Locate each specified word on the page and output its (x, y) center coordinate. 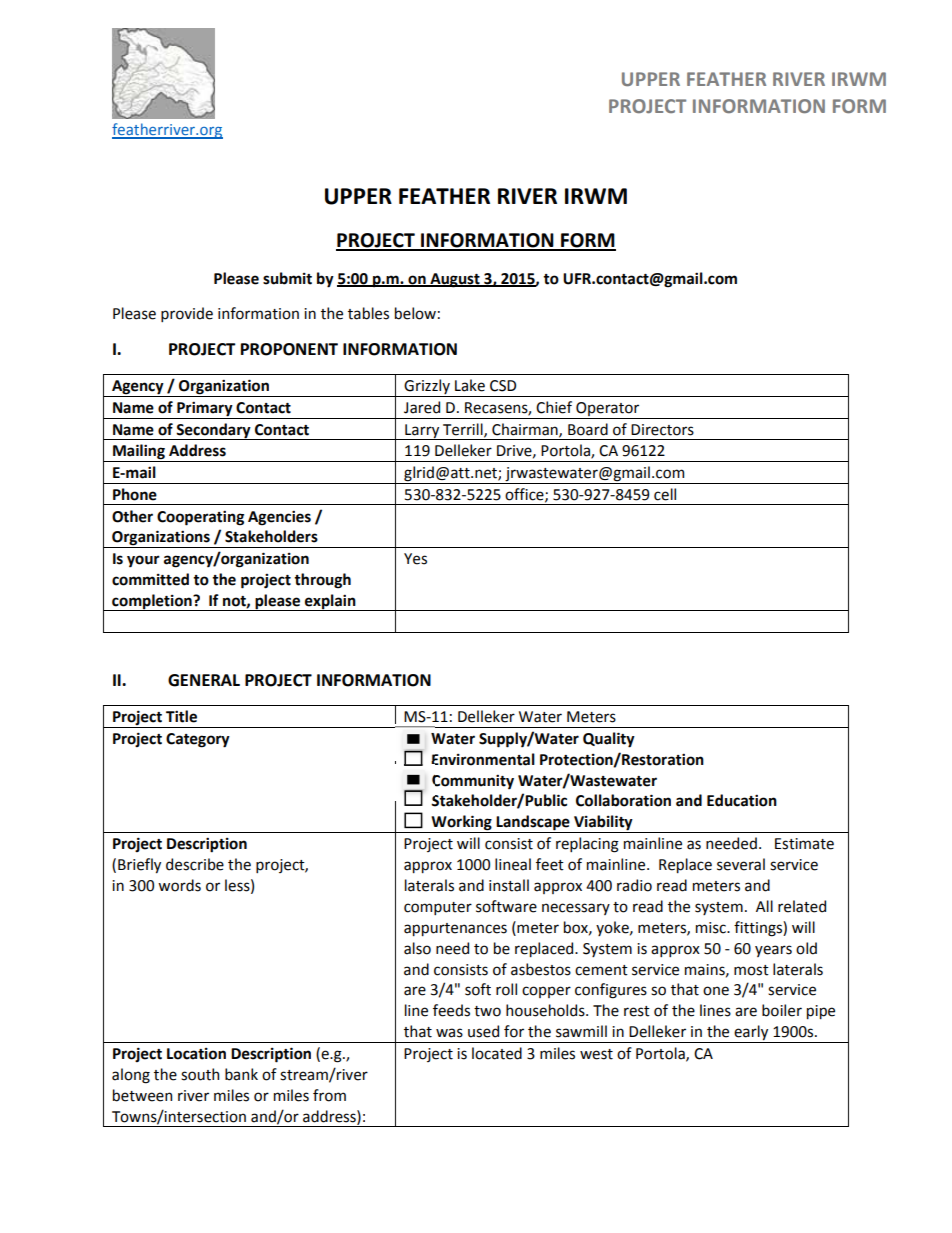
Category (198, 740)
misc (712, 928)
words (179, 885)
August (455, 280)
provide (187, 314)
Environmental (483, 759)
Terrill (464, 430)
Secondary (214, 431)
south (200, 1074)
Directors (662, 430)
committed (150, 579)
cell (665, 494)
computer (438, 908)
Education (742, 800)
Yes (415, 559)
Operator (608, 410)
